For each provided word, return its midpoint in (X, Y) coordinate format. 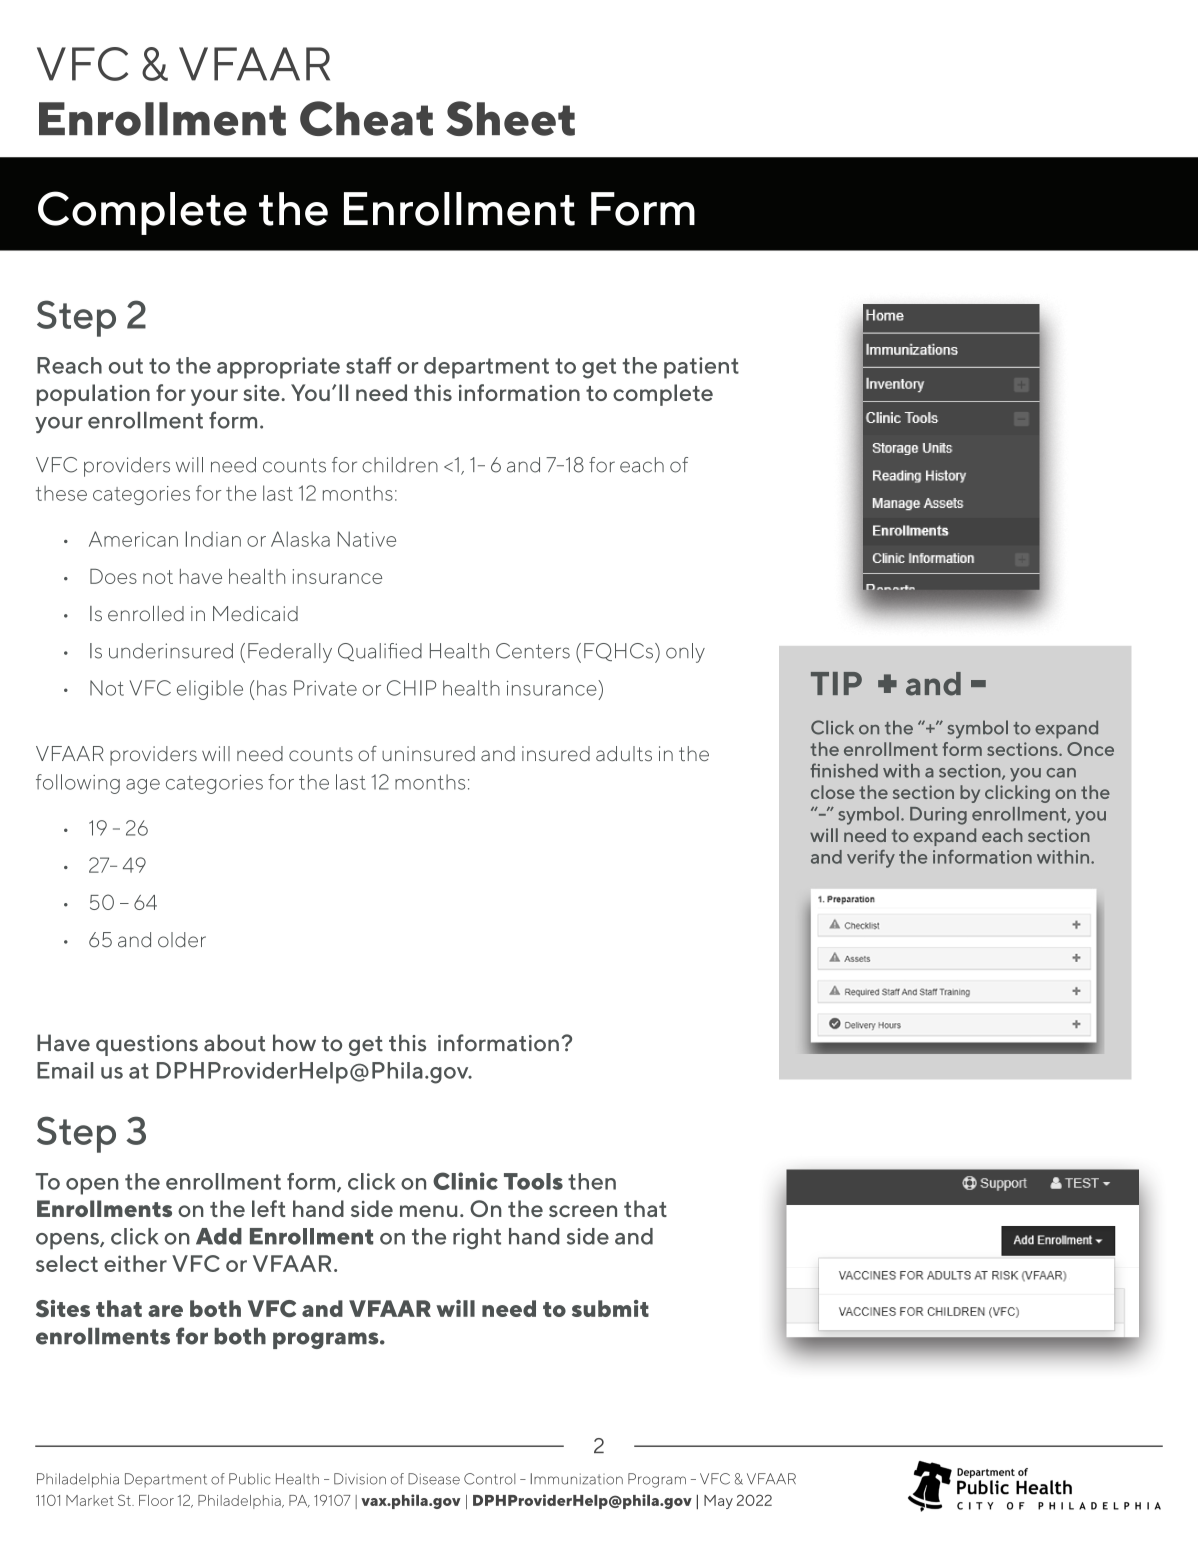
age (143, 786)
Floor (156, 1500)
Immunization (577, 1479)
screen (583, 1211)
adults (624, 753)
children (400, 465)
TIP (836, 683)
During (938, 816)
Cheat (366, 118)
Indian (213, 539)
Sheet (510, 118)
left (269, 1208)
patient (701, 368)
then (592, 1181)
